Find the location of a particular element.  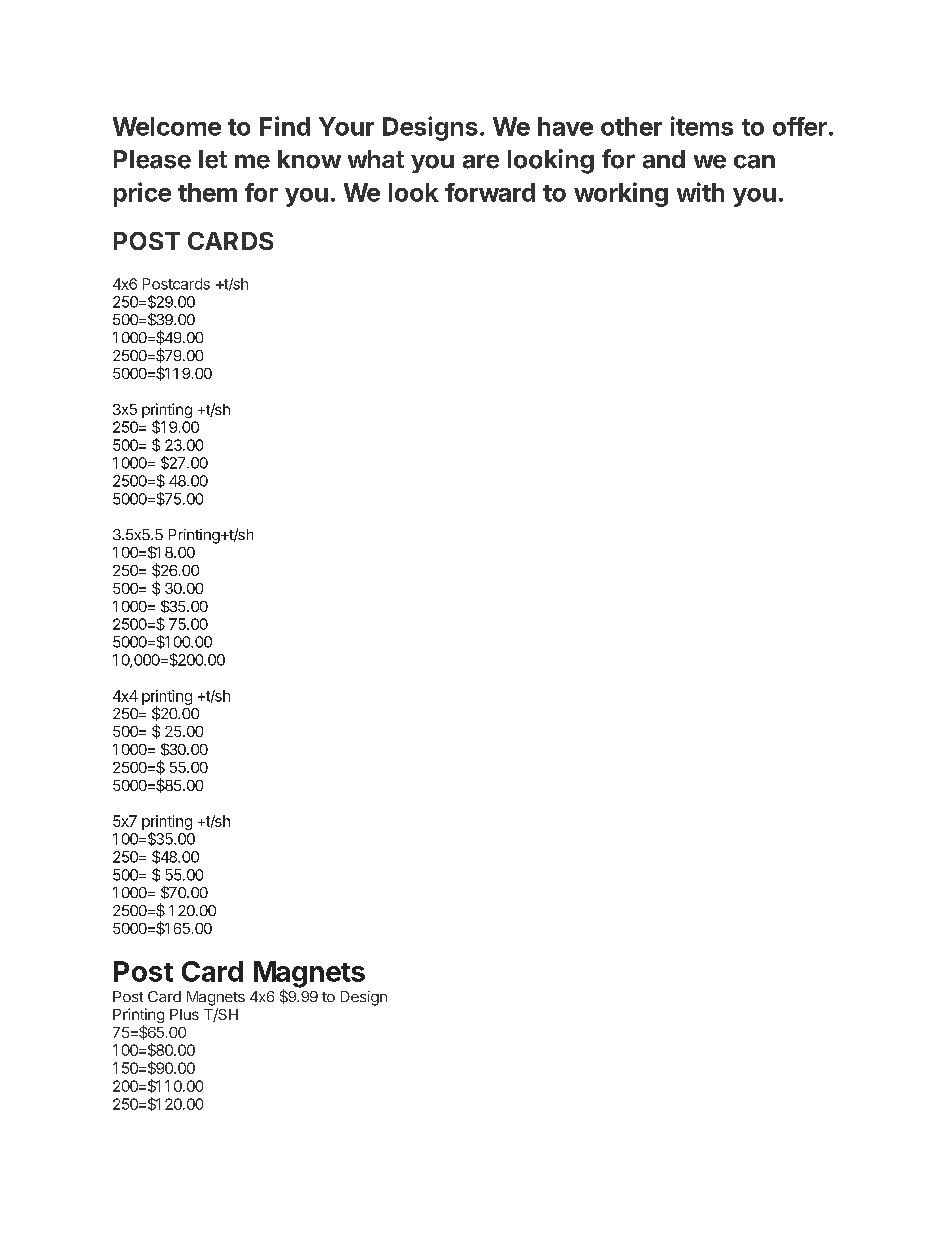

working is located at coordinates (621, 194).
